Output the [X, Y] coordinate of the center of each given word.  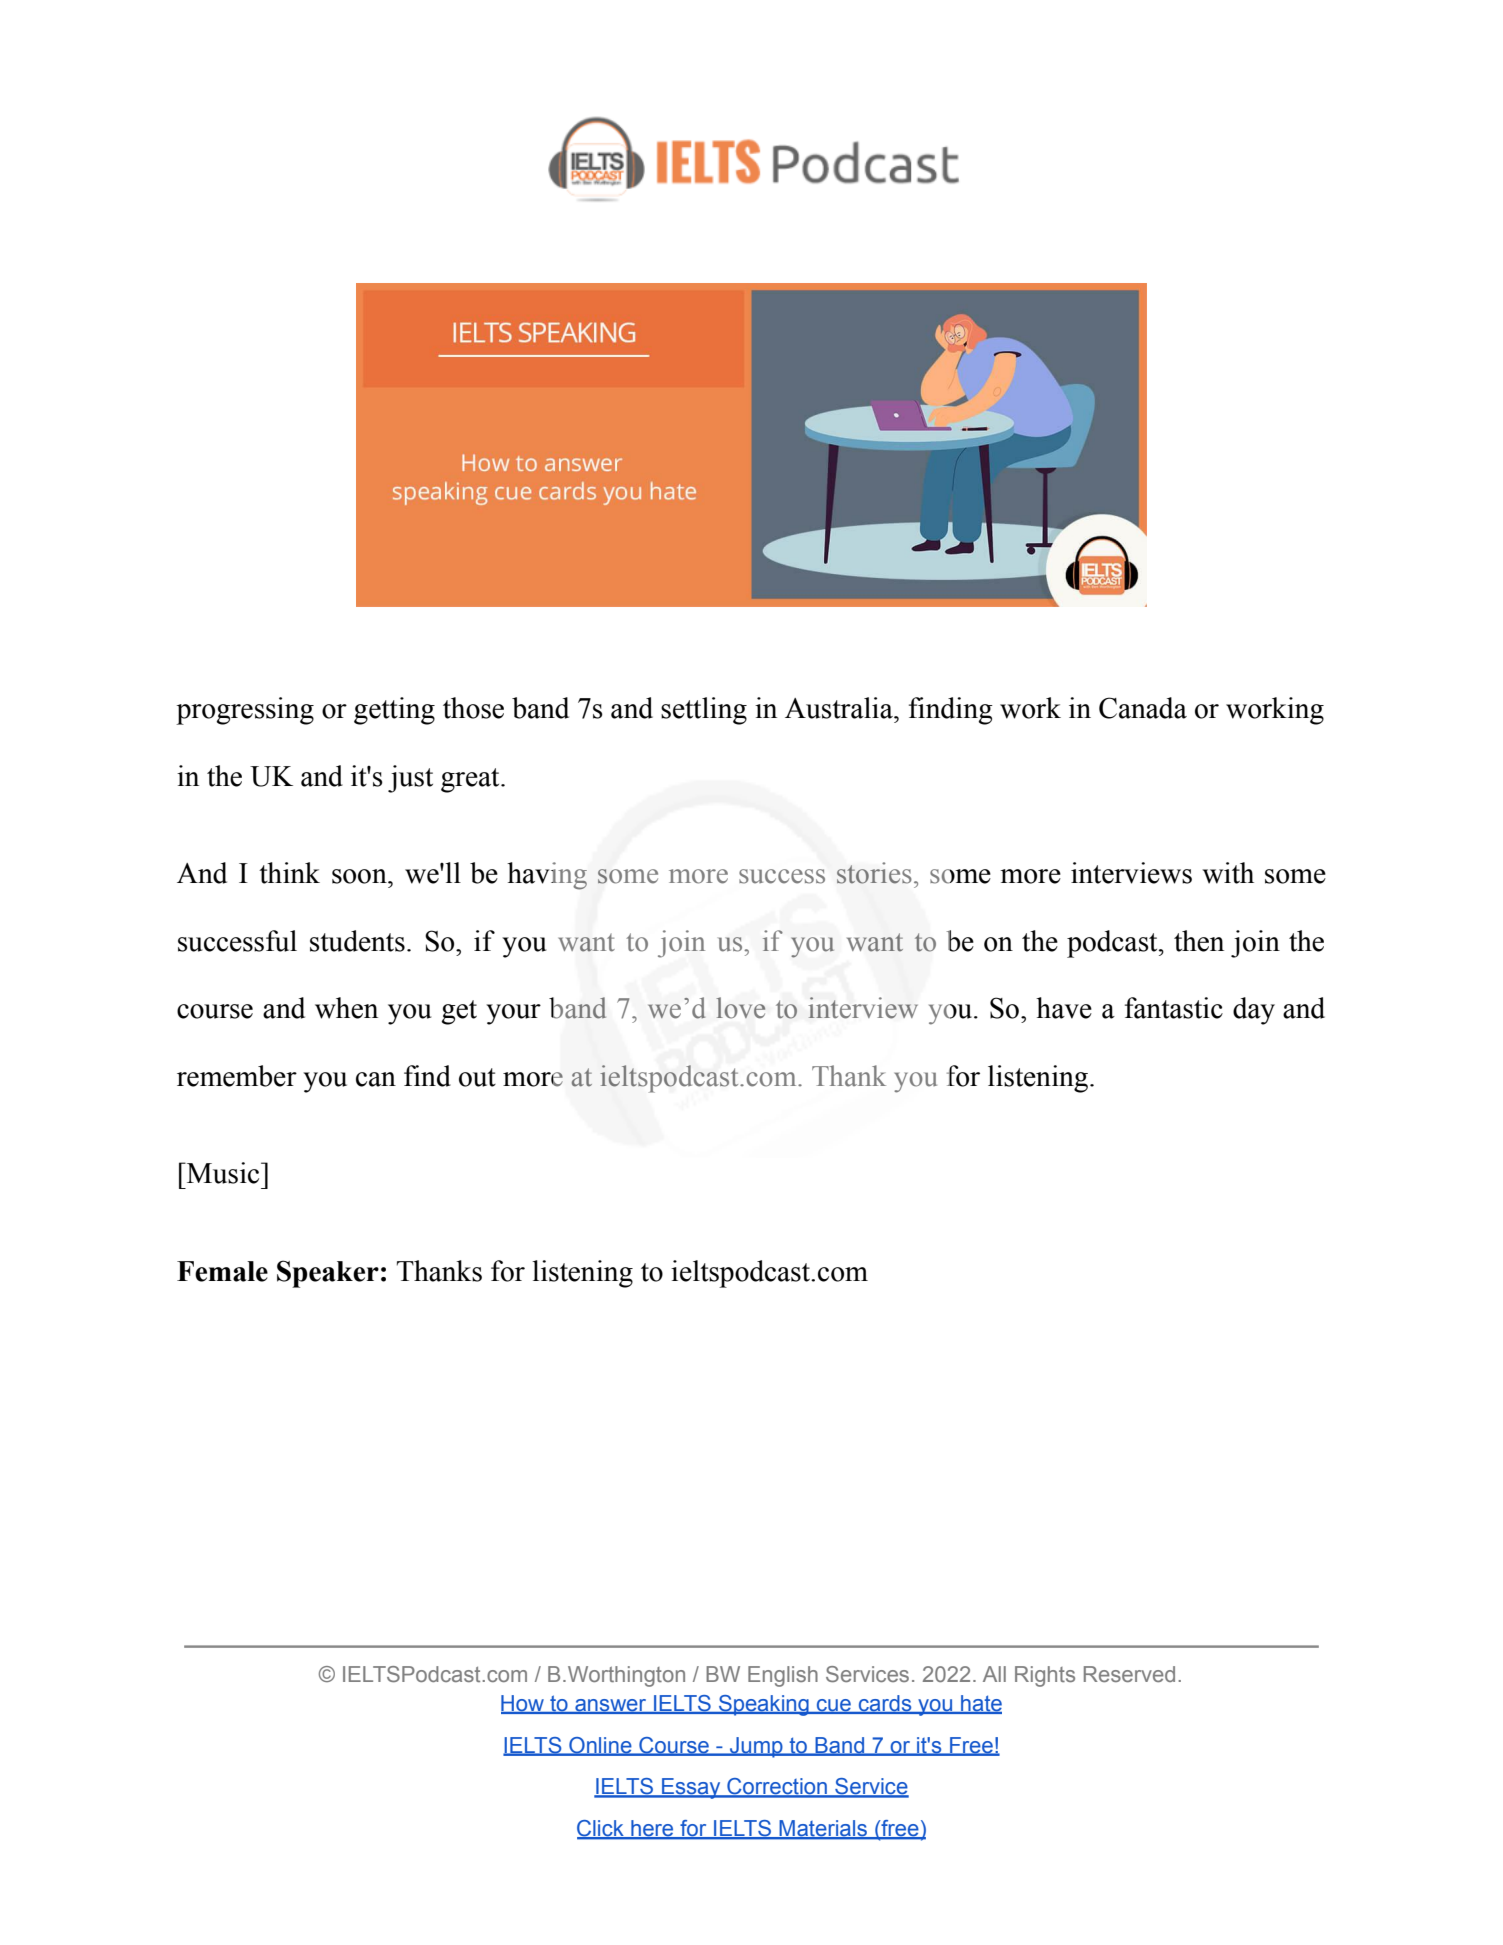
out [477, 1077]
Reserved [1129, 1674]
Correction [777, 1787]
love [740, 1008]
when [346, 1008]
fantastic [1174, 1008]
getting [394, 711]
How [523, 1704]
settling [704, 711]
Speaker [328, 1274]
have [1064, 1008]
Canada [1143, 708]
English [783, 1676]
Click [601, 1829]
